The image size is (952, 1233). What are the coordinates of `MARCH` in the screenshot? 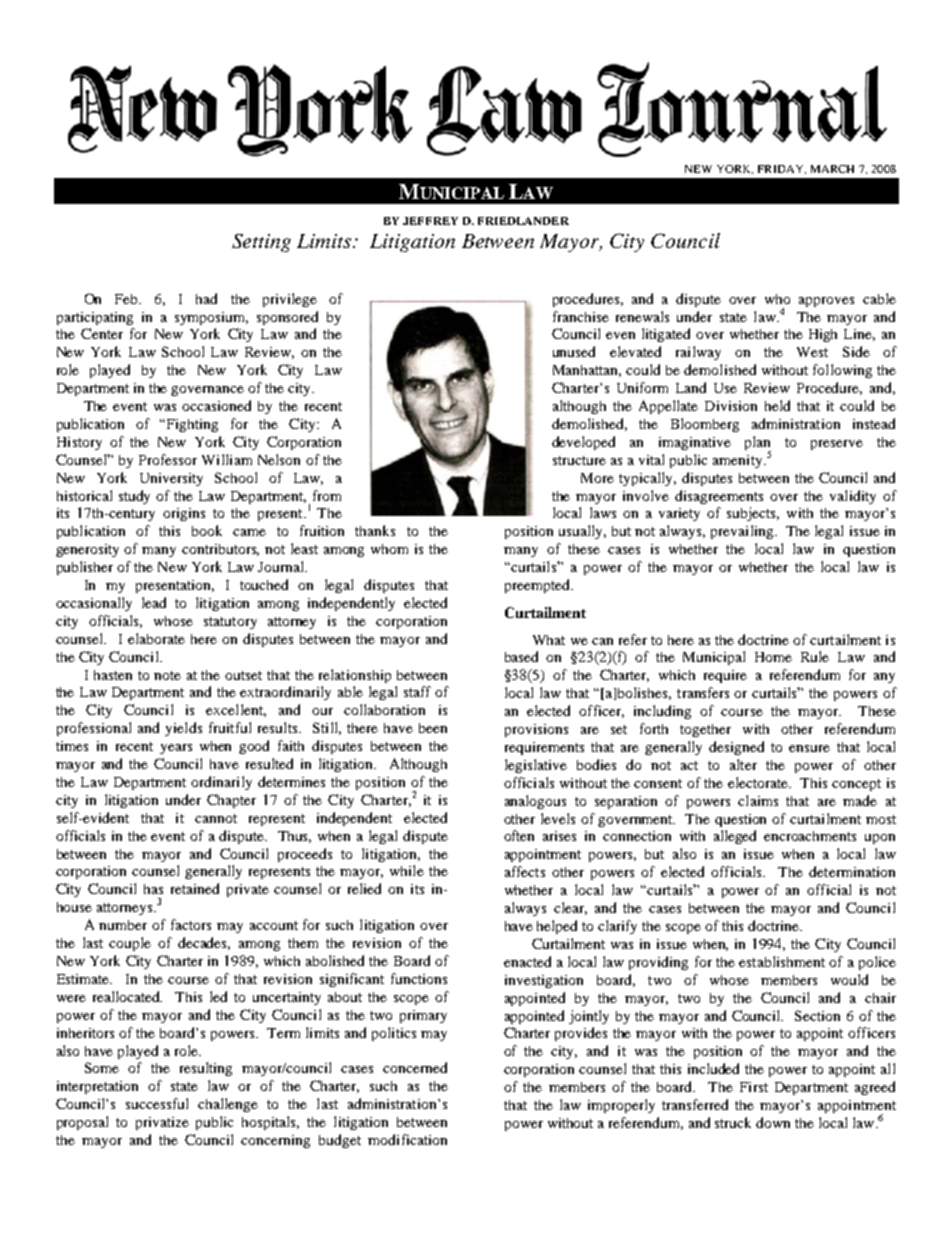 It's located at (832, 169).
